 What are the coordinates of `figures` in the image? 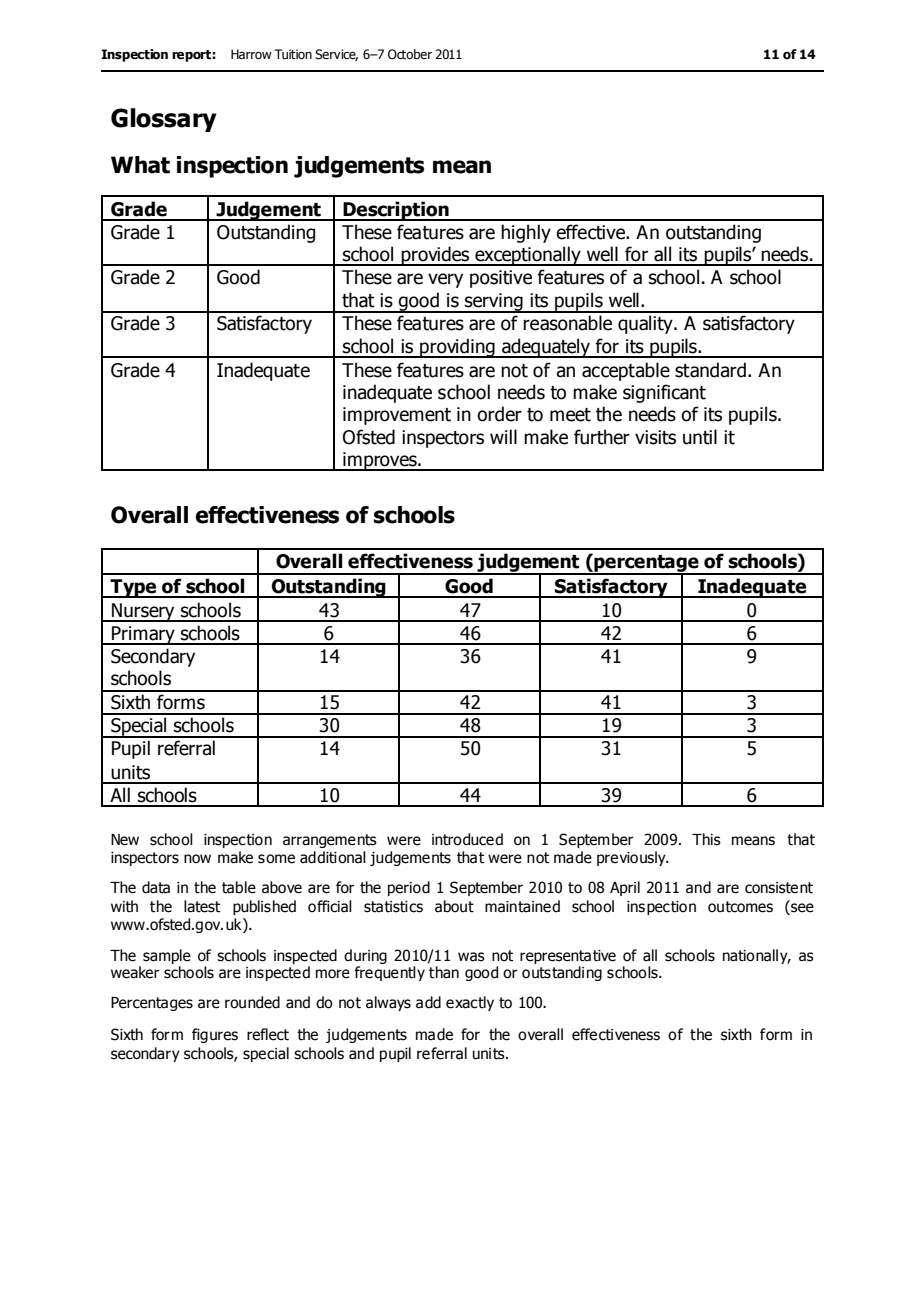 It's located at (215, 1035).
